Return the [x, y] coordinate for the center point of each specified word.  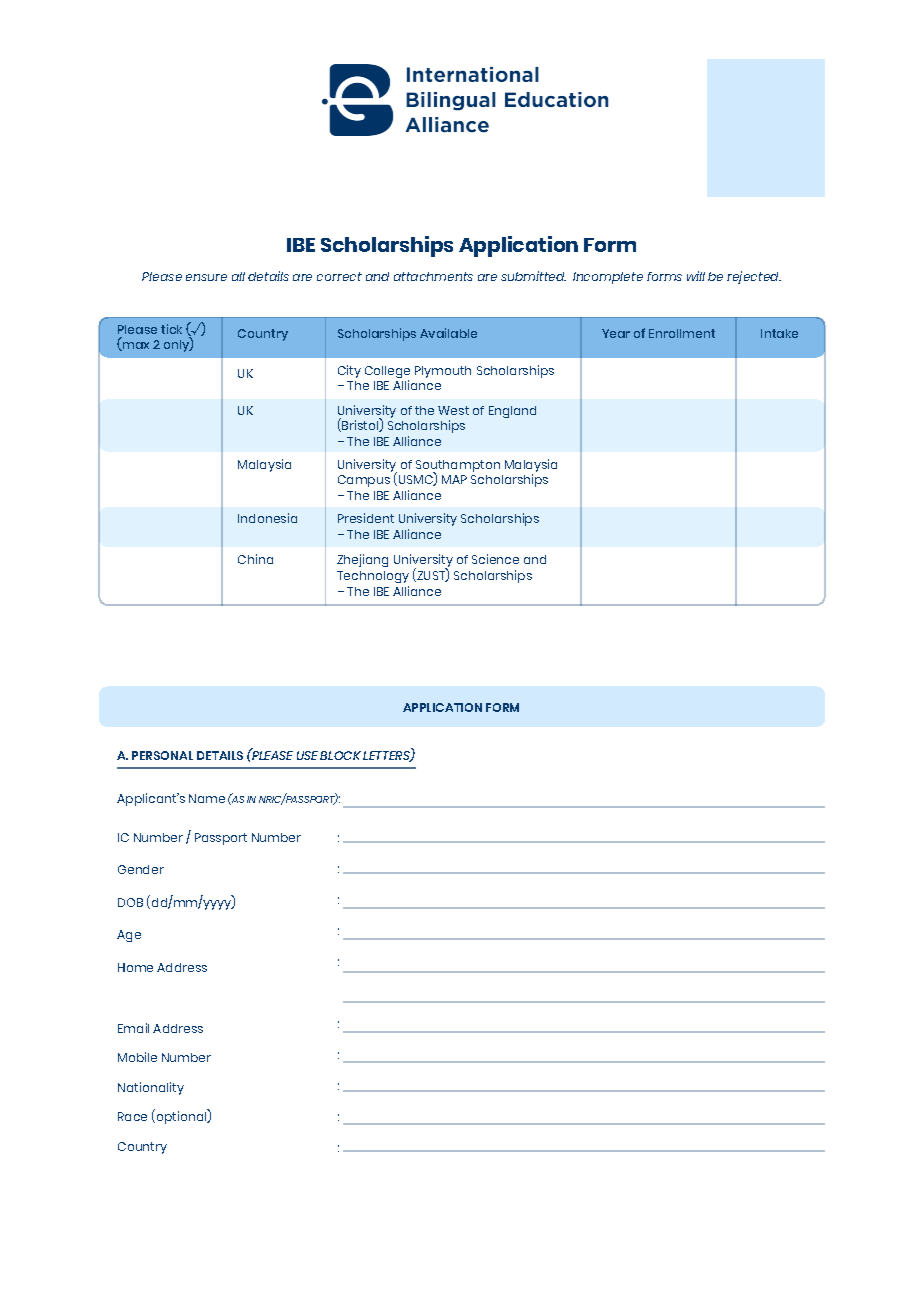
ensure [206, 277]
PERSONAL [162, 755]
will [696, 276]
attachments [433, 276]
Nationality [151, 1088]
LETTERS [387, 756]
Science [495, 559]
